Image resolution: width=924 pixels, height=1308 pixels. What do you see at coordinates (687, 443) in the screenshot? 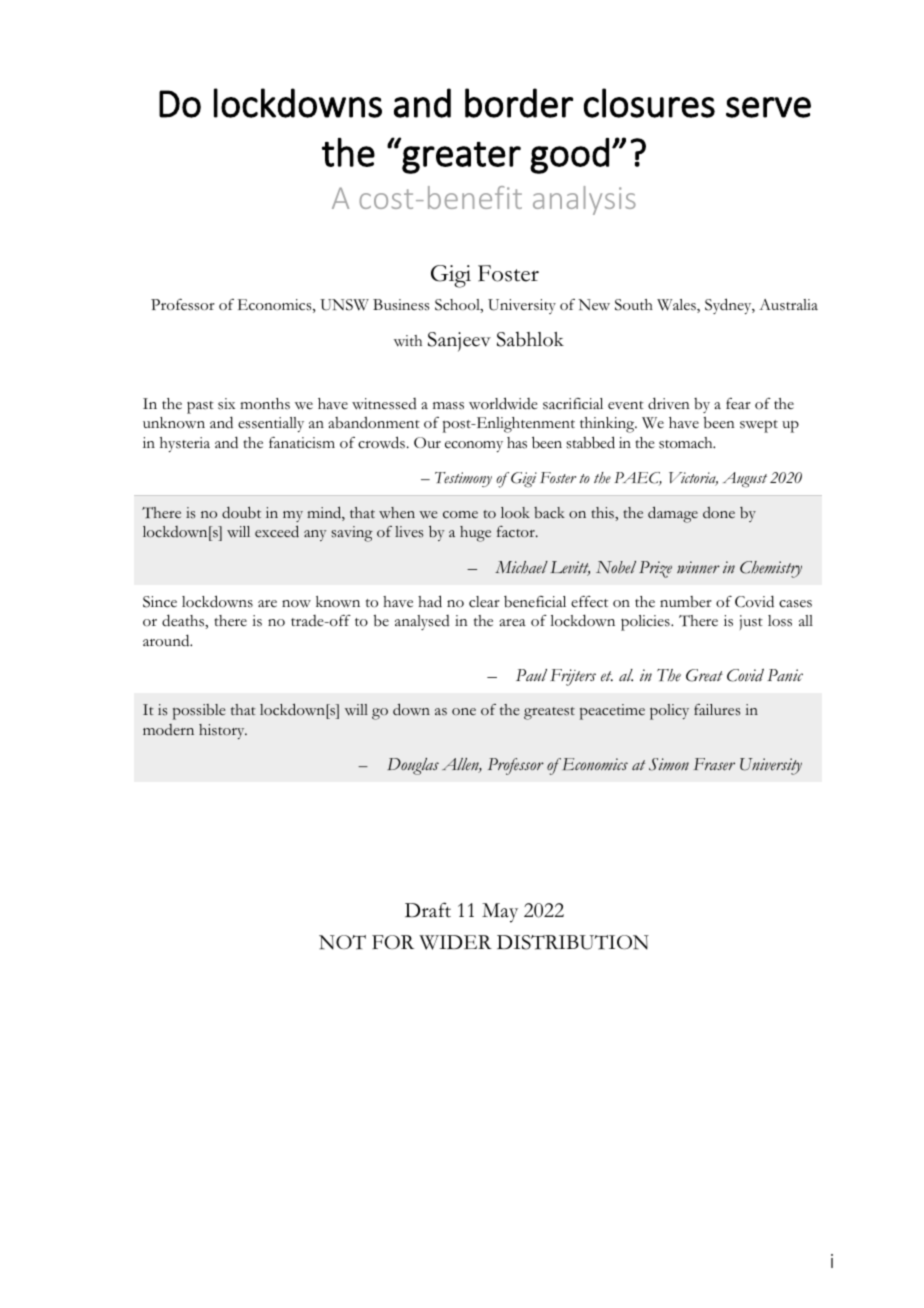
I see `stomach` at bounding box center [687, 443].
